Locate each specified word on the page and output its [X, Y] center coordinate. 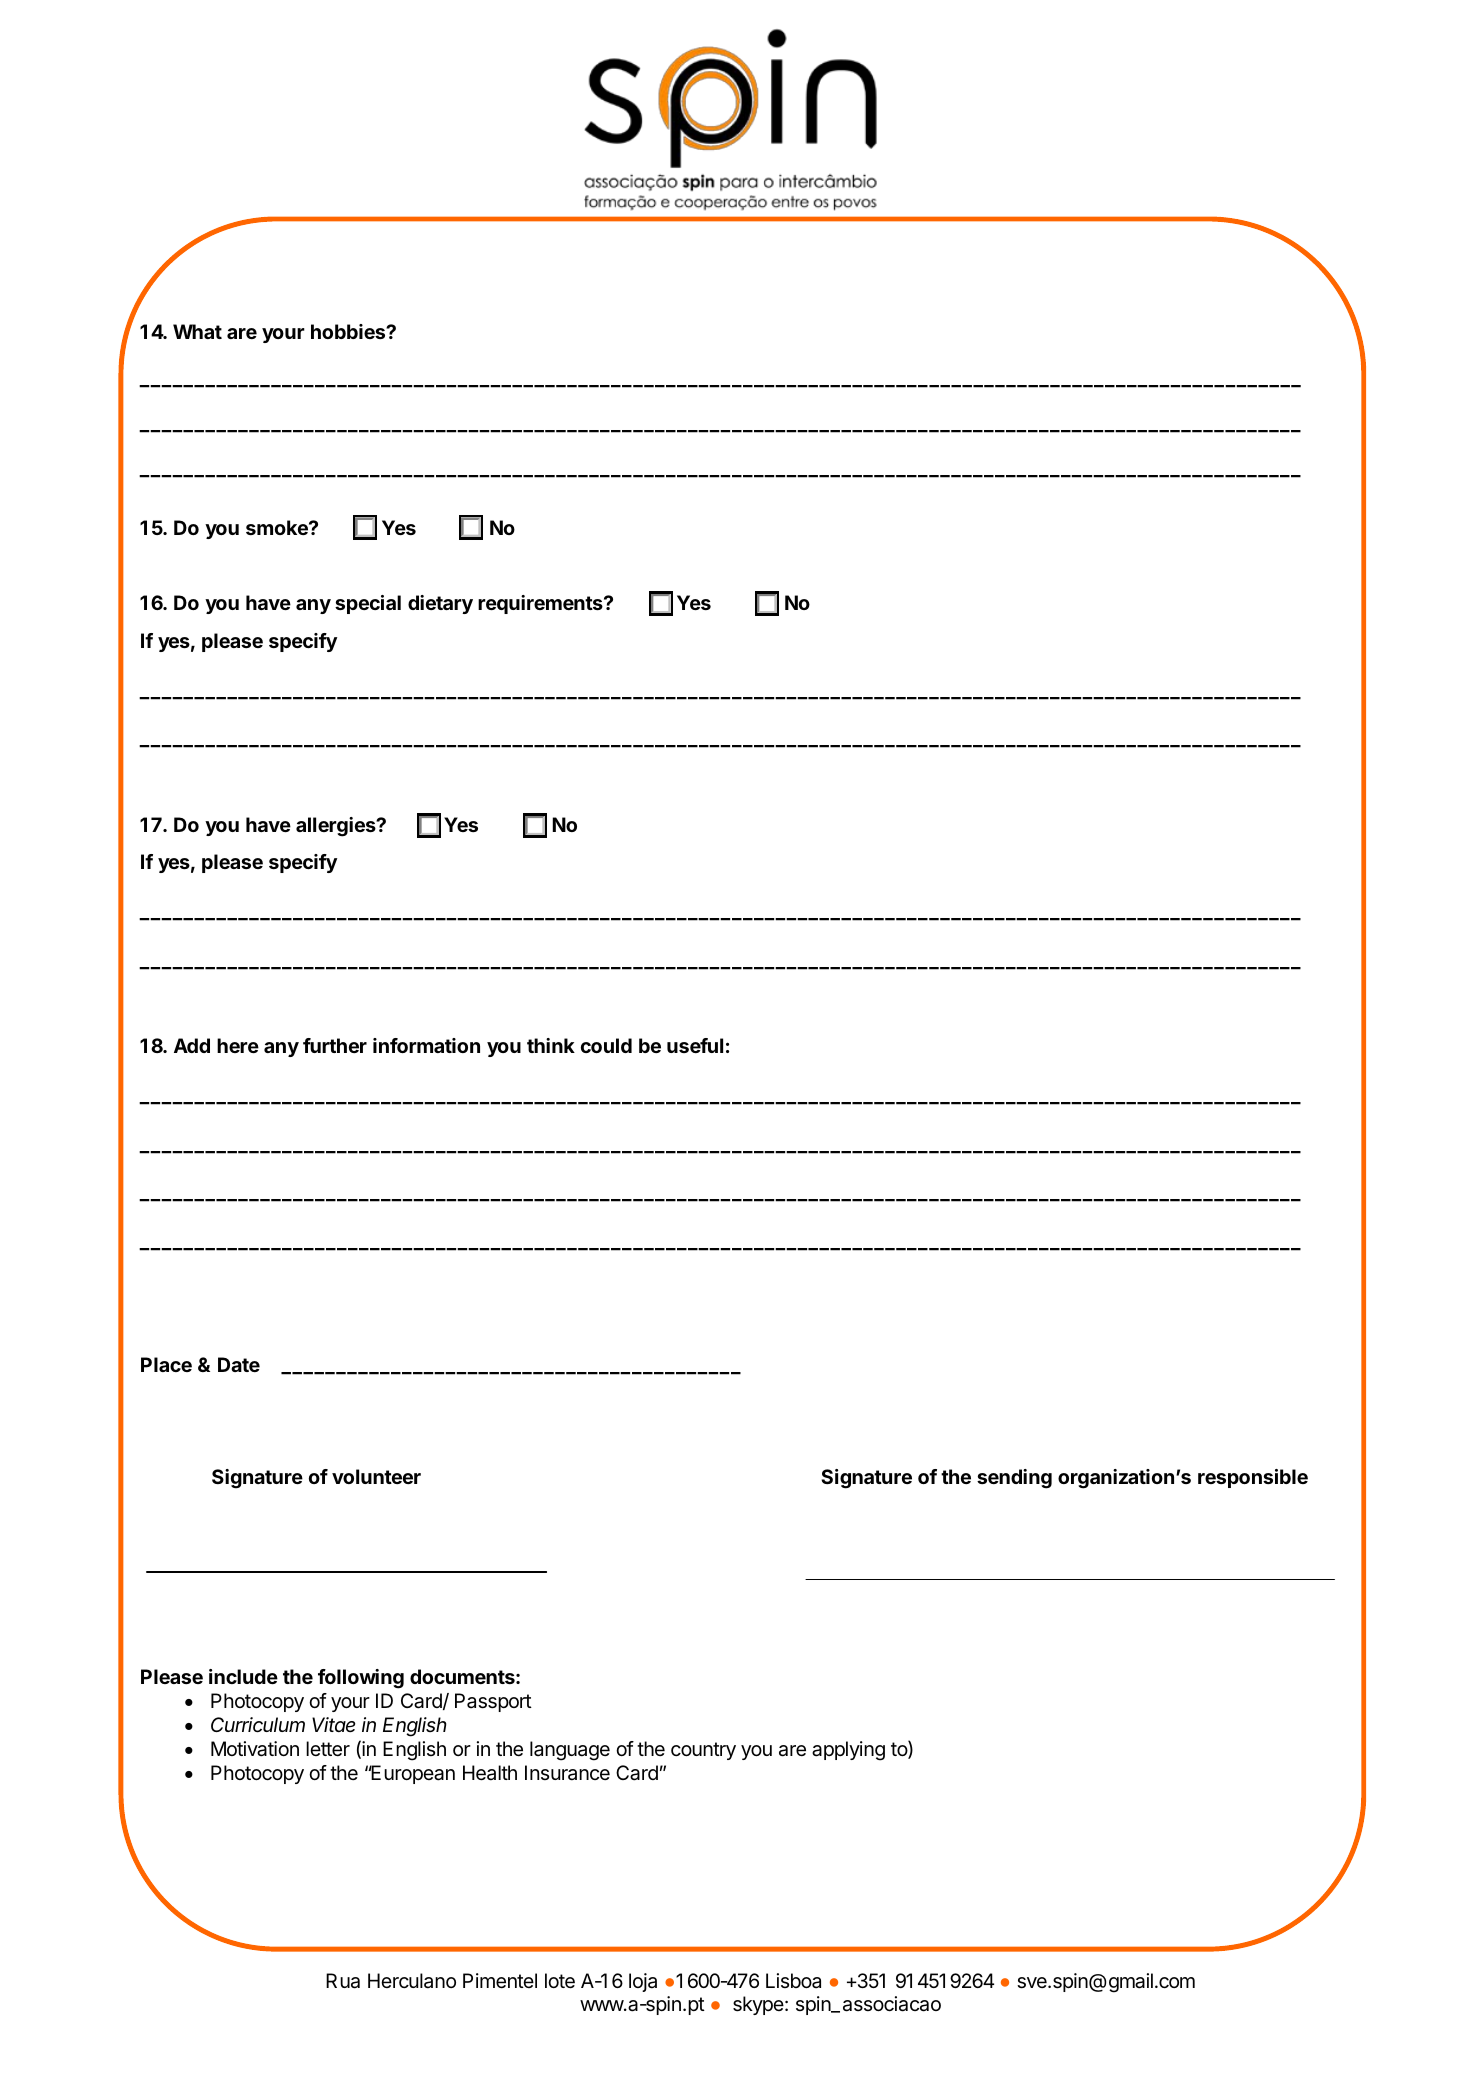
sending [1014, 1479]
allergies [337, 827]
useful [695, 1045]
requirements [541, 604]
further [335, 1045]
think [551, 1045]
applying [848, 1751]
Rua [343, 1981]
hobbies [349, 331]
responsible [1253, 1478]
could [606, 1045]
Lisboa [793, 1981]
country [703, 1751]
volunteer [376, 1476]
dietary [440, 604]
